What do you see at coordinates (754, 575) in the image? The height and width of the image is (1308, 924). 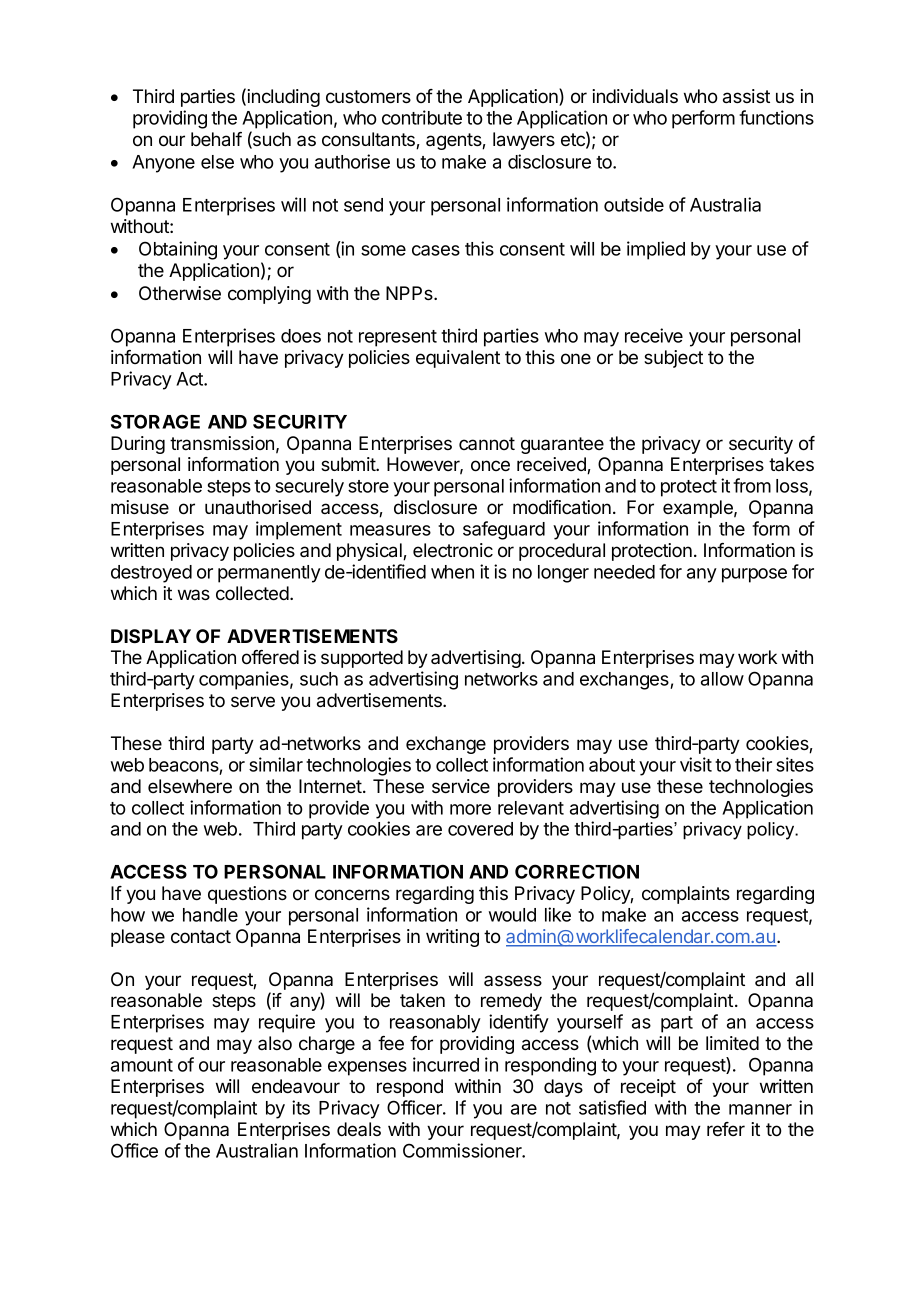 I see `purpose` at bounding box center [754, 575].
